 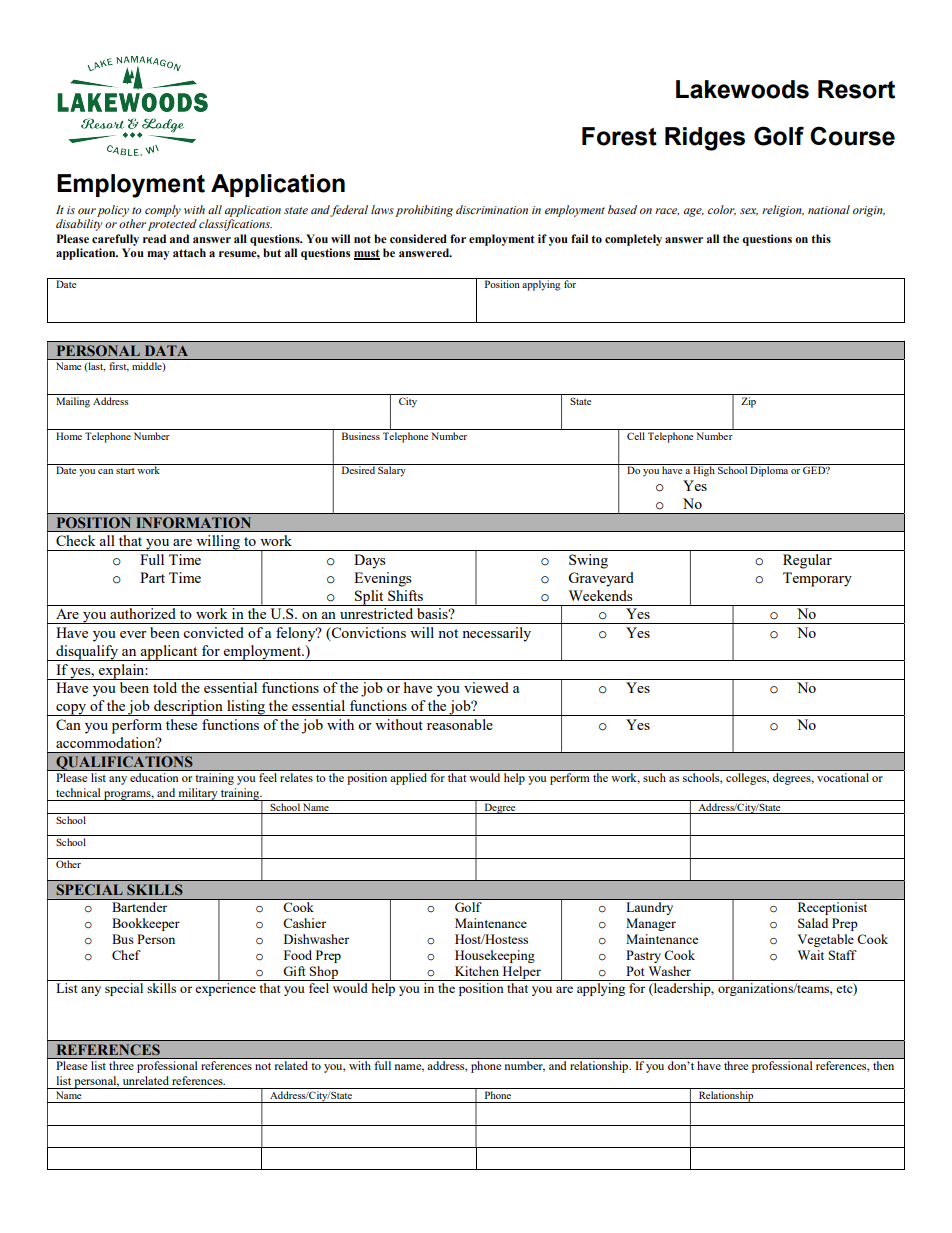 I want to click on Business, so click(x=361, y=436).
